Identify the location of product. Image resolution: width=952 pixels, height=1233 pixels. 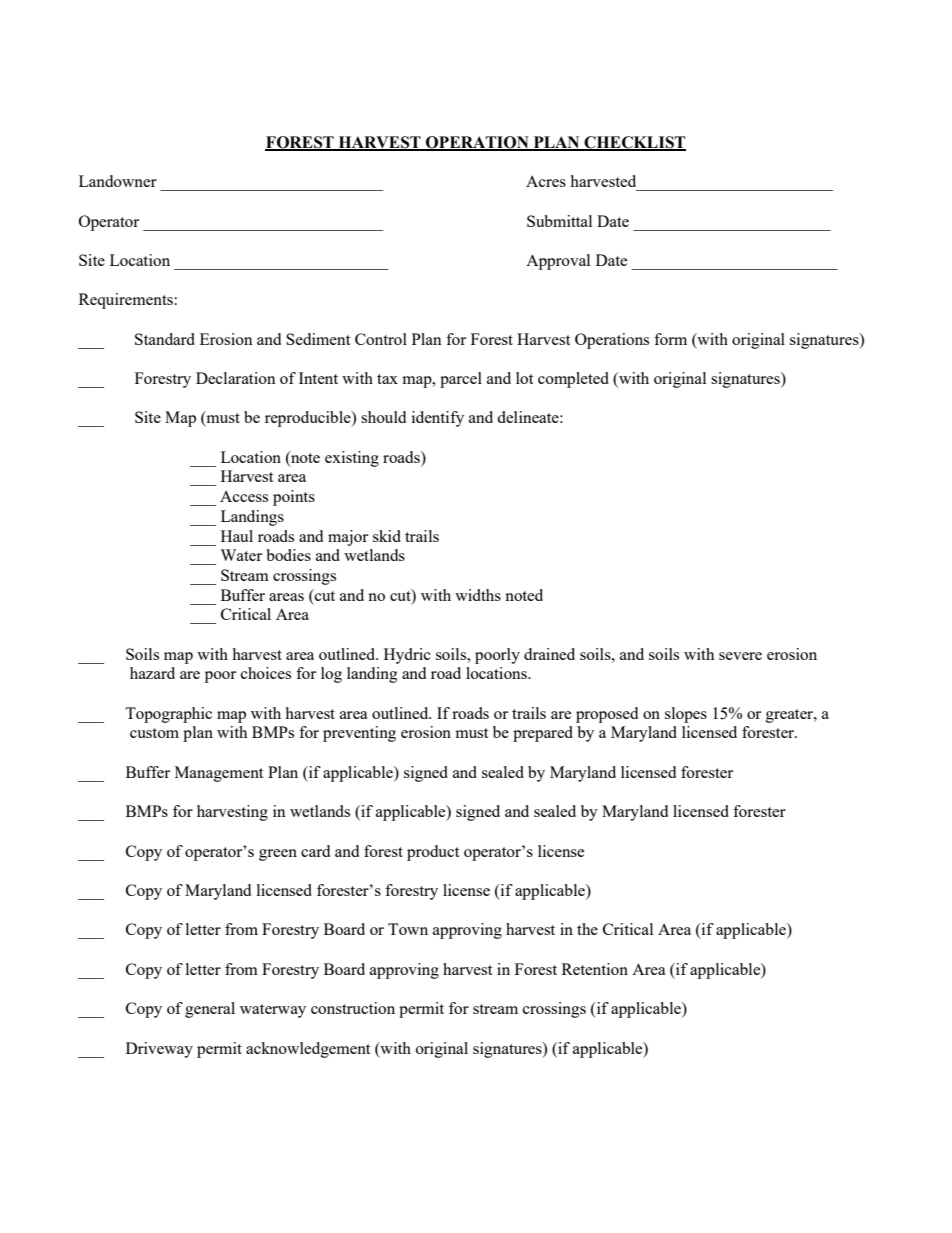
(433, 853).
